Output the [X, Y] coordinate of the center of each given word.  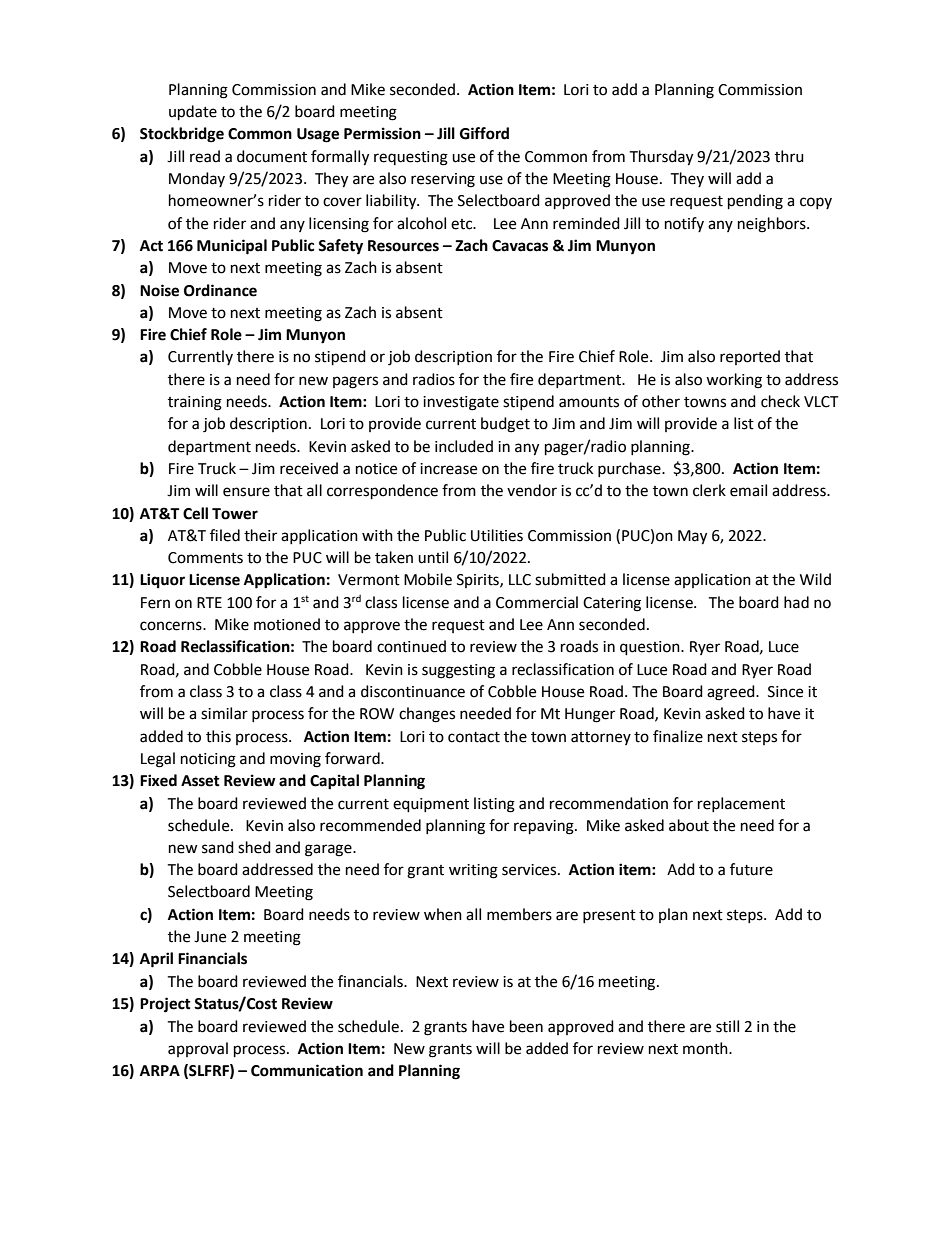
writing [473, 871]
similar [224, 713]
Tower [235, 514]
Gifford [484, 133]
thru [789, 156]
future [751, 869]
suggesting [458, 671]
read [205, 156]
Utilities [497, 535]
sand [218, 847]
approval [198, 1049]
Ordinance [220, 290]
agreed [732, 693]
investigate [461, 403]
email [748, 490]
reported [750, 357]
